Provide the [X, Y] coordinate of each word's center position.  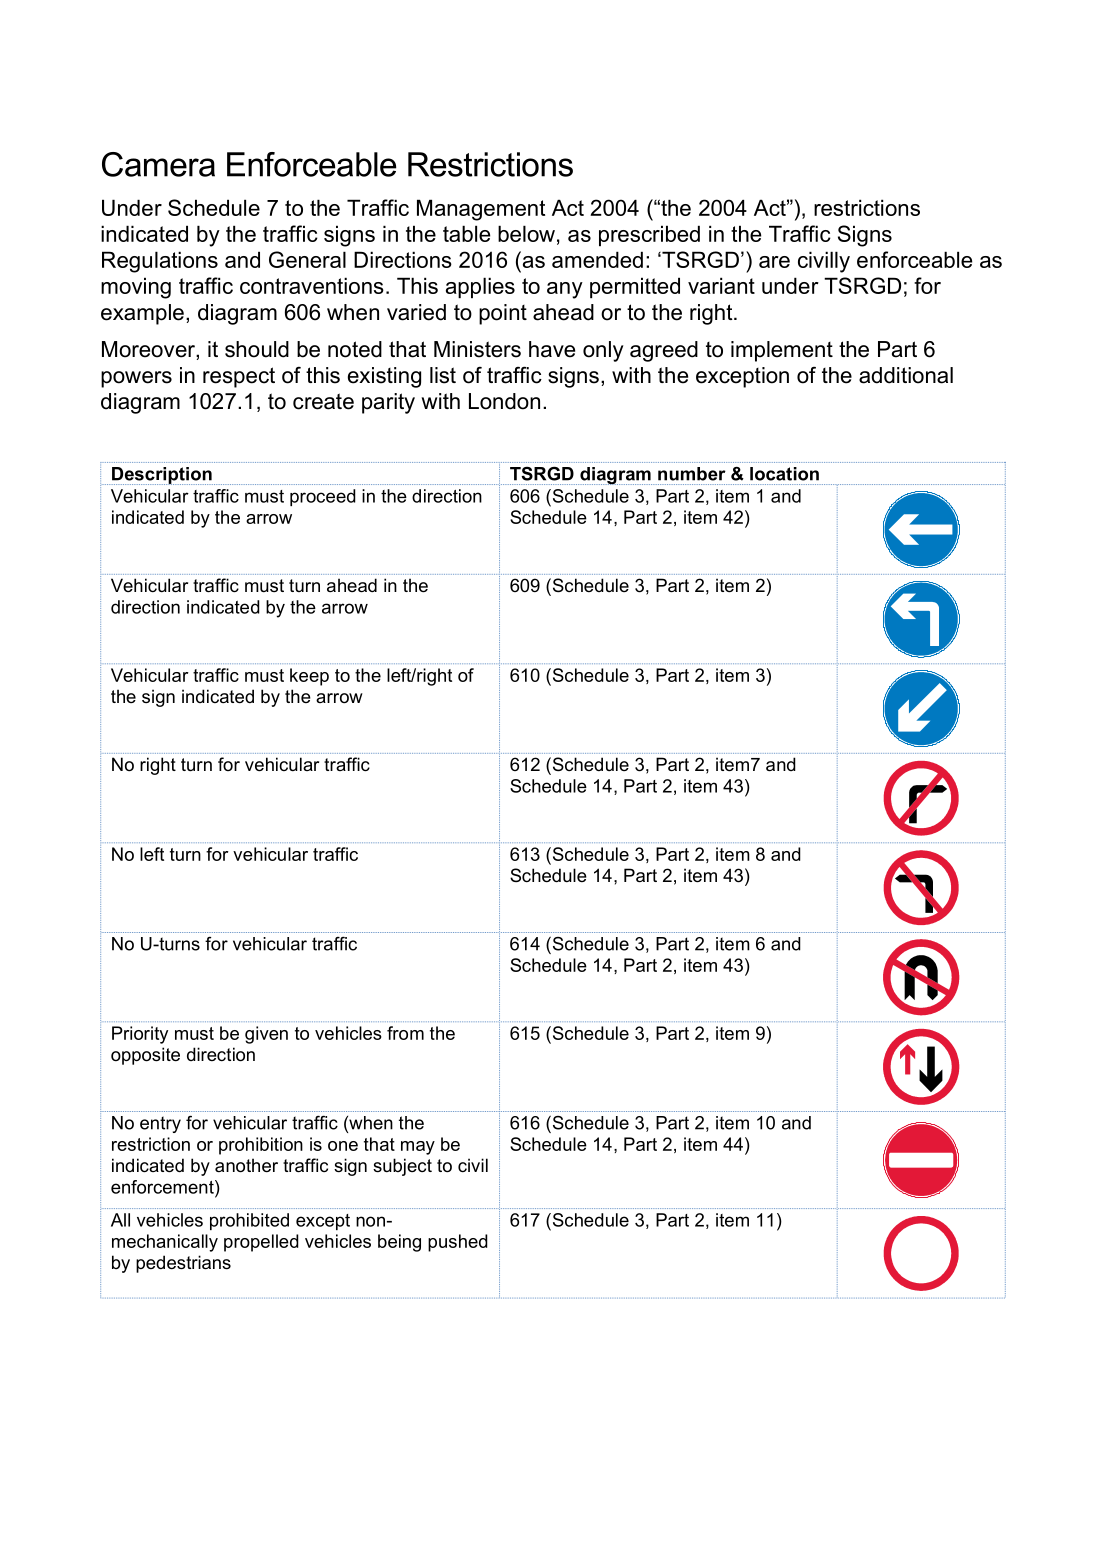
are [774, 262]
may [418, 1148]
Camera [158, 164]
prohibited [249, 1221]
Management [481, 210]
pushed [458, 1243]
